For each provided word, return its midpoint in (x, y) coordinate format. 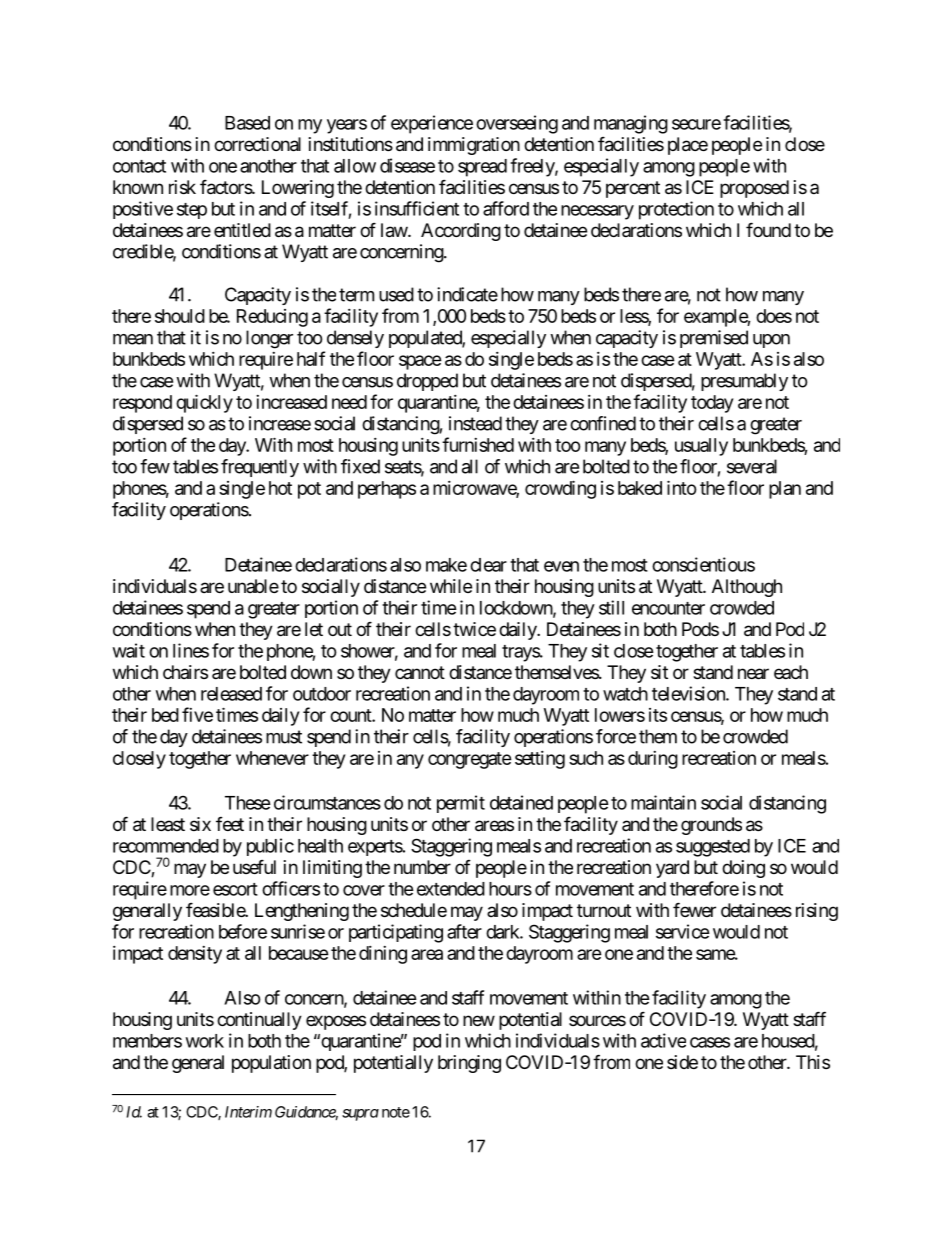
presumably (744, 382)
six (200, 824)
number (422, 867)
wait (129, 650)
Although (747, 588)
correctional (257, 144)
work (205, 1041)
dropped (427, 382)
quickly (204, 403)
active (663, 1040)
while (451, 586)
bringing (469, 1064)
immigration (474, 146)
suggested (713, 848)
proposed (754, 189)
